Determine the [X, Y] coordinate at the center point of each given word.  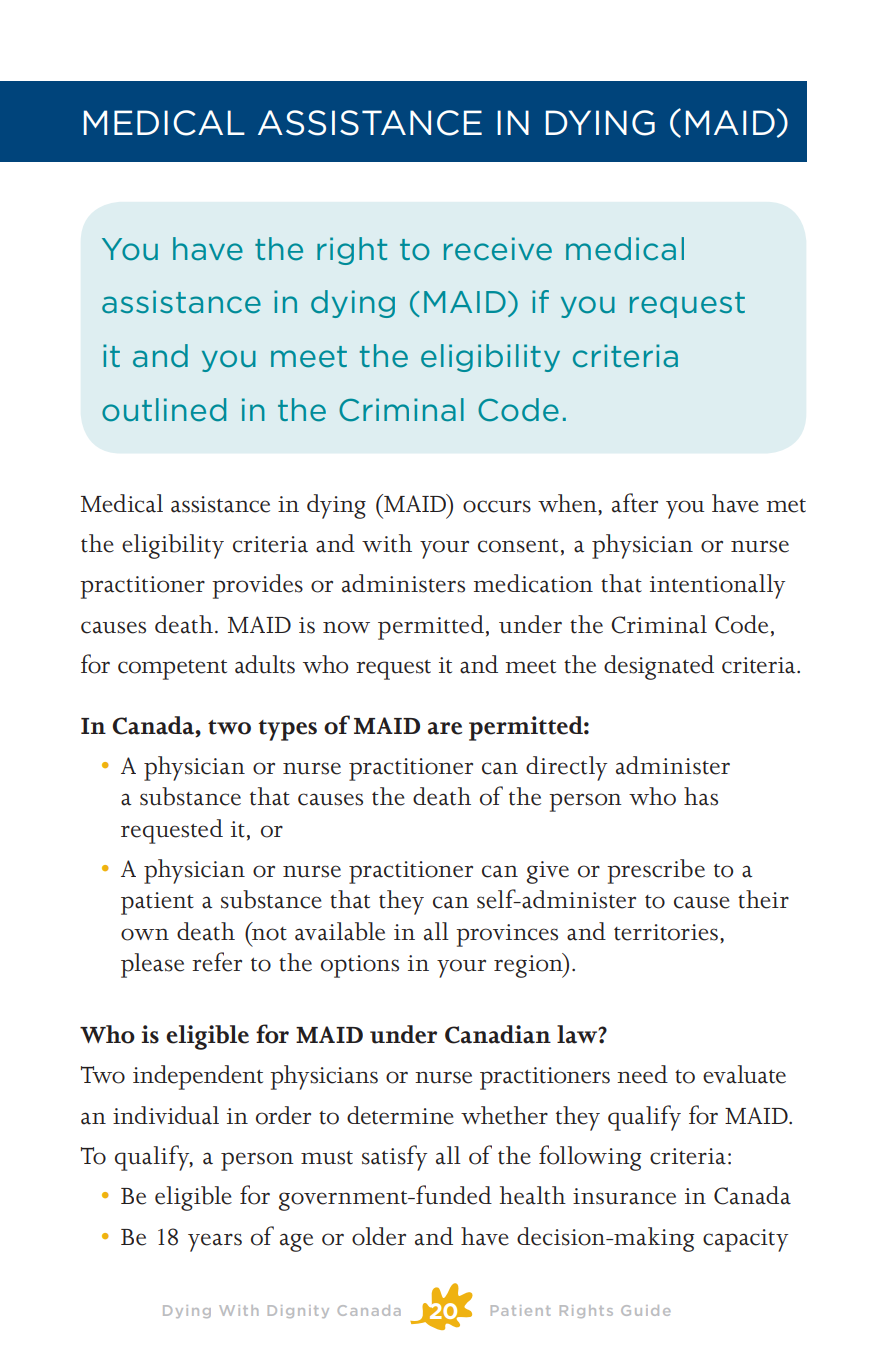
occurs [497, 506]
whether [504, 1115]
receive [498, 249]
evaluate [744, 1074]
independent [198, 1077]
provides [257, 586]
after [635, 503]
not [268, 932]
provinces [507, 935]
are [445, 728]
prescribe [656, 871]
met [786, 506]
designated [659, 667]
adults [265, 664]
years [215, 1242]
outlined [164, 410]
